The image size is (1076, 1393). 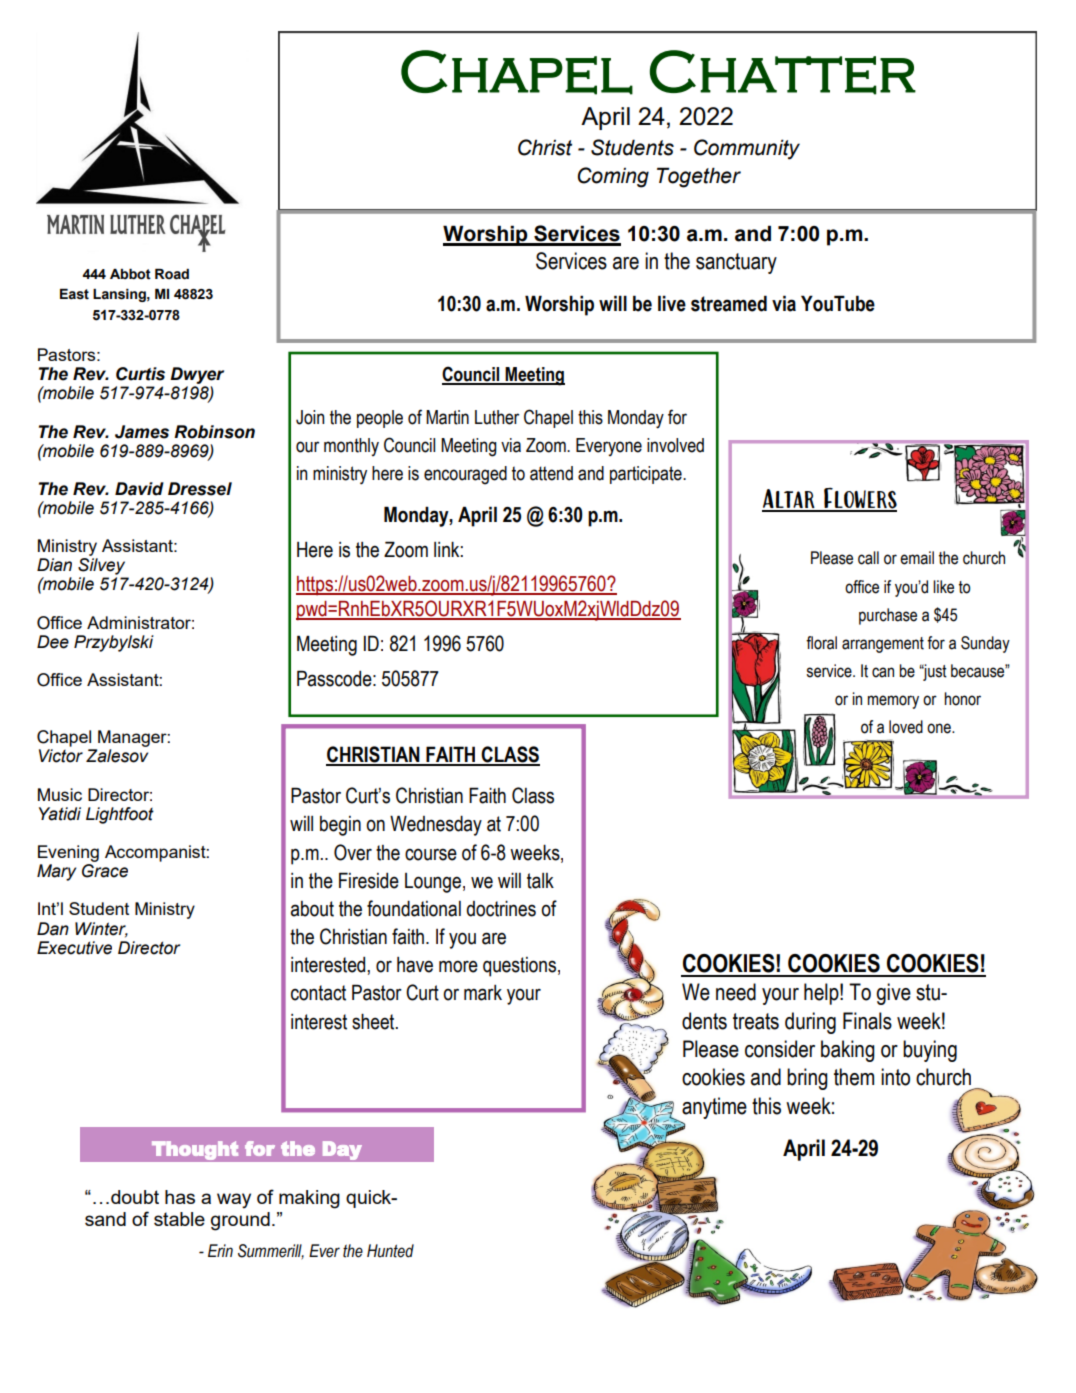 I want to click on Road, so click(x=172, y=274).
